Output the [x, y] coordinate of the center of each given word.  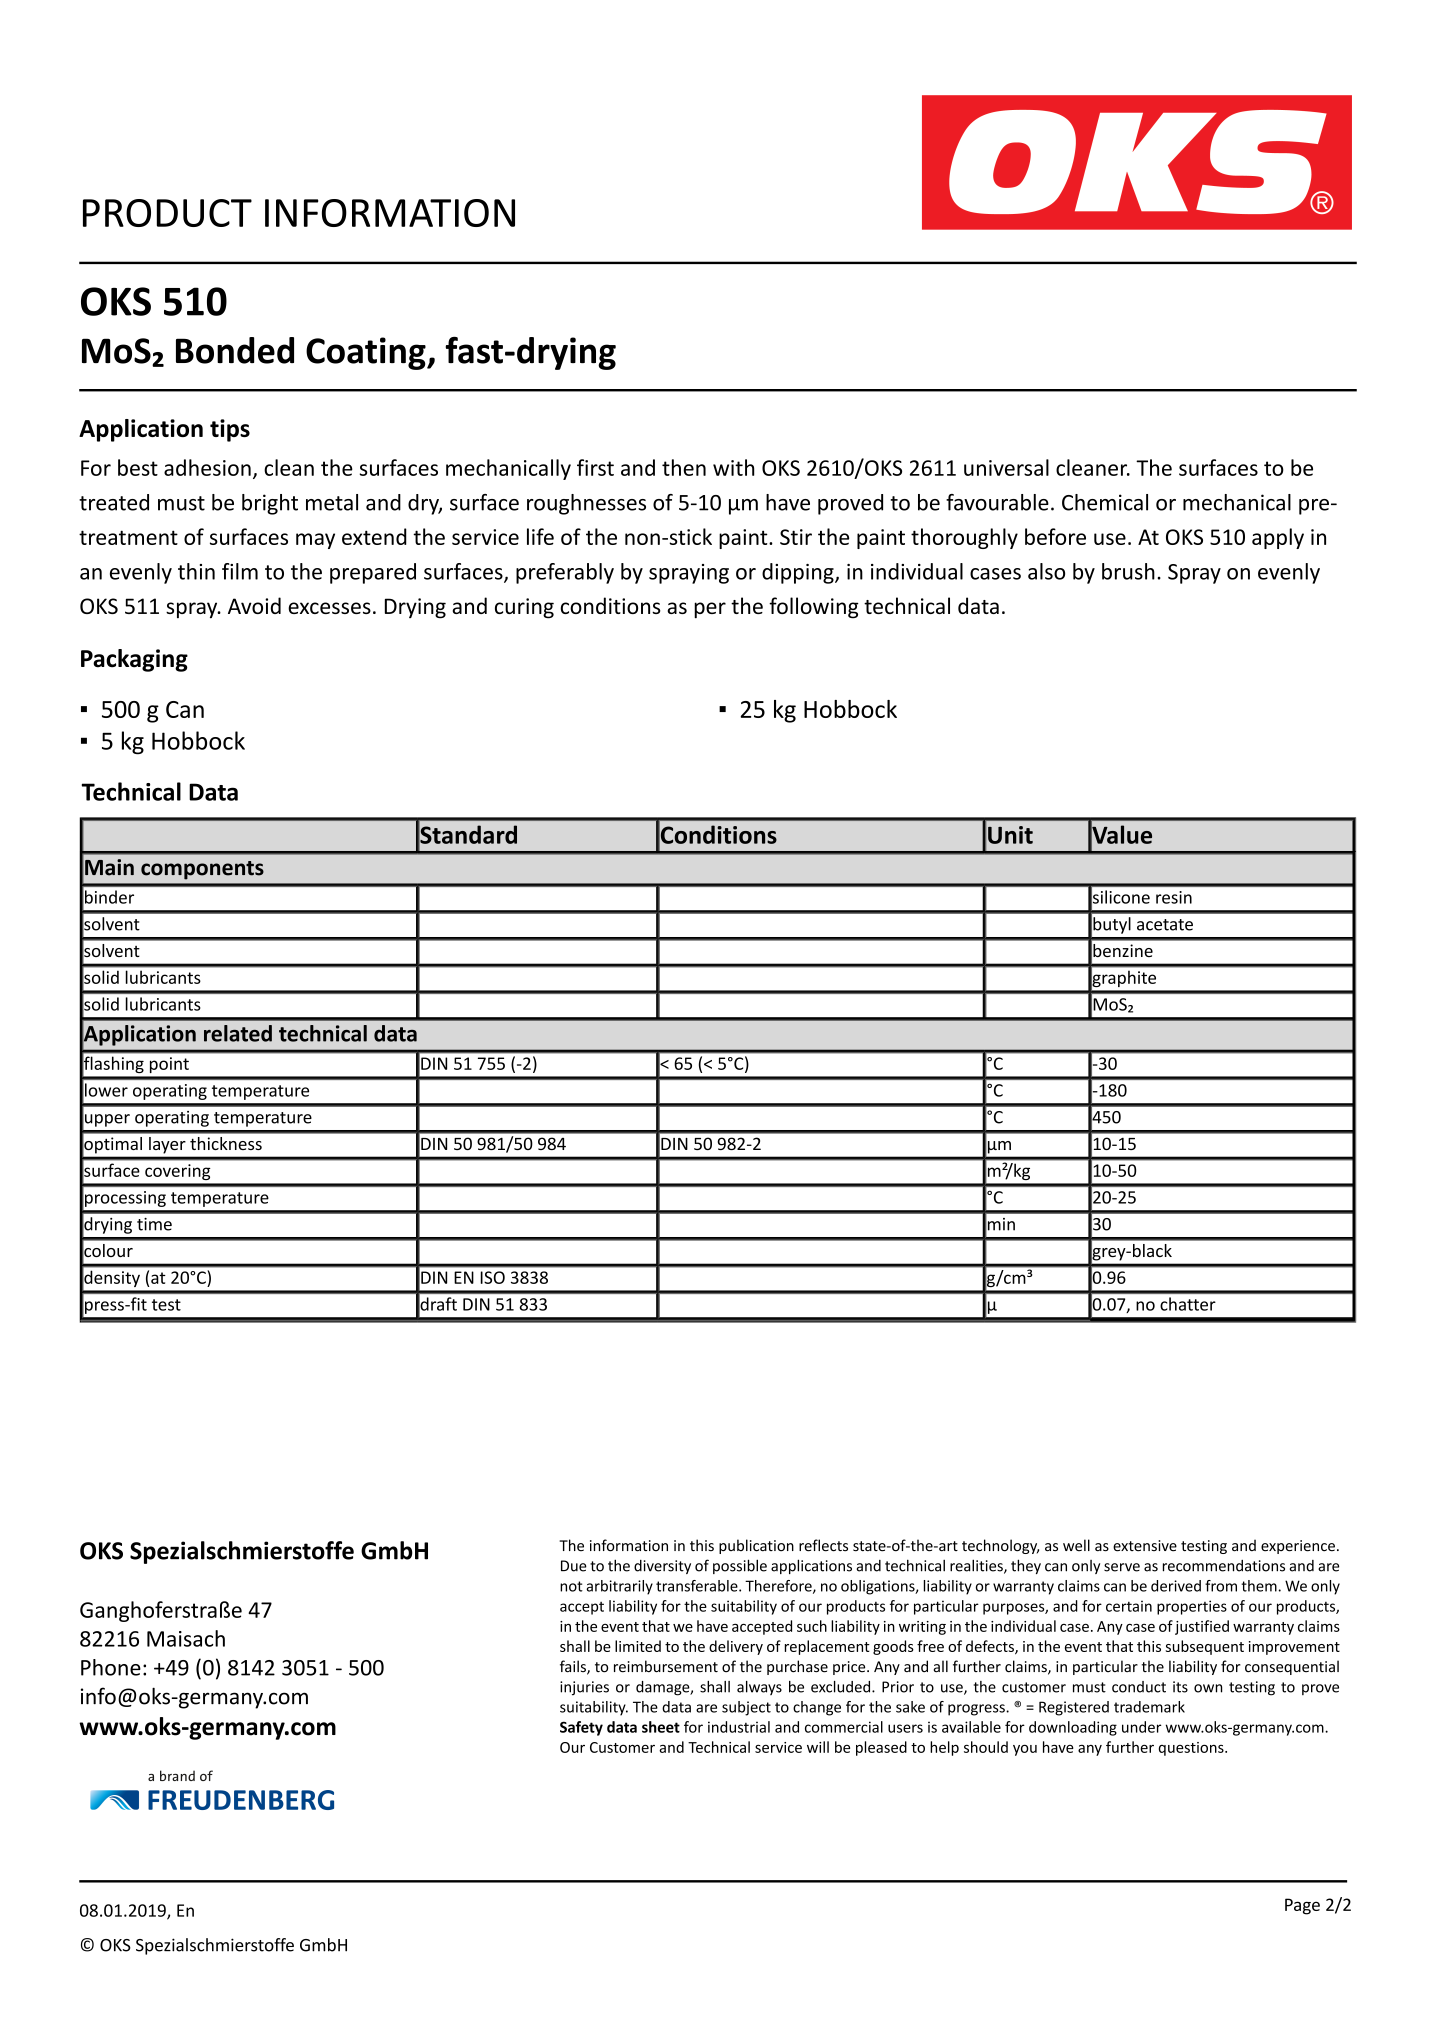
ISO [492, 1277]
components [202, 870]
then [684, 467]
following [814, 608]
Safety [581, 1728]
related [238, 1033]
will [818, 1747]
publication [756, 1546]
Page [1302, 1906]
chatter [1188, 1304]
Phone [111, 1667]
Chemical [1105, 502]
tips [230, 430]
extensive [1145, 1546]
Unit [1010, 835]
